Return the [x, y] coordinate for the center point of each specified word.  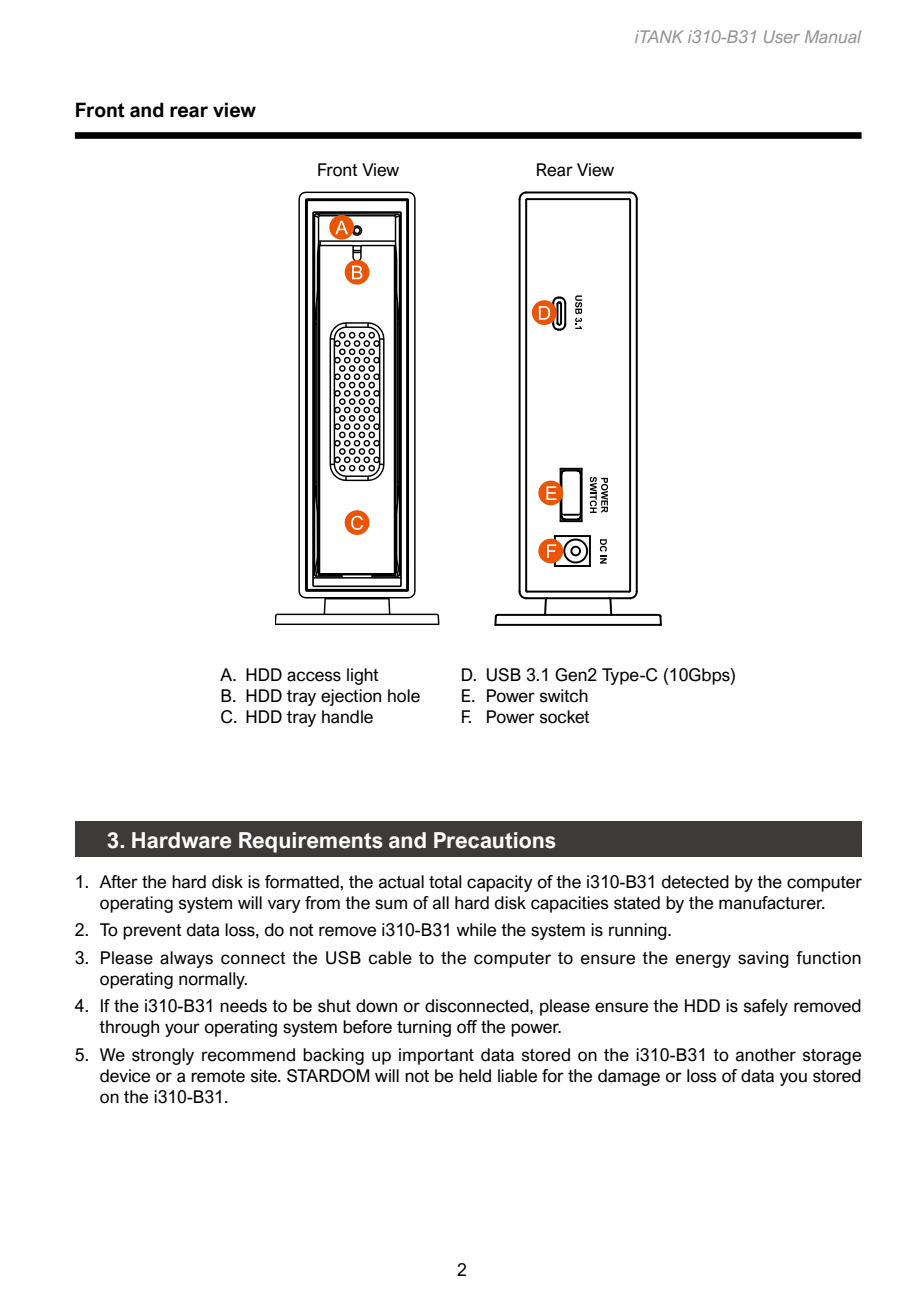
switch [564, 696]
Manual [833, 36]
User [782, 36]
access [314, 676]
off [467, 1027]
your [182, 1030]
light [363, 676]
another [766, 1055]
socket [565, 717]
